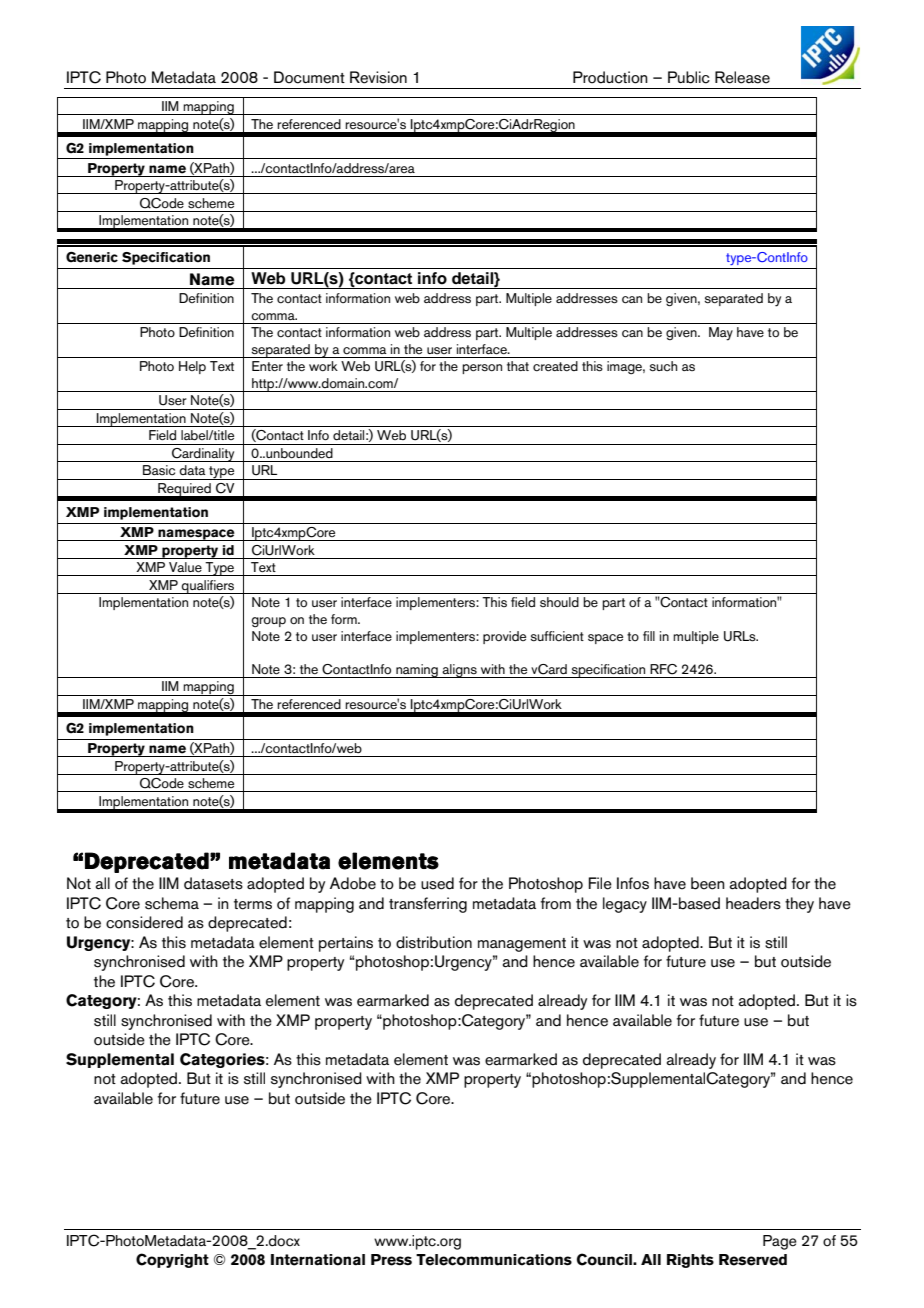 This document has height=1308, width=924. What do you see at coordinates (649, 636) in the document?
I see `fill` at bounding box center [649, 636].
